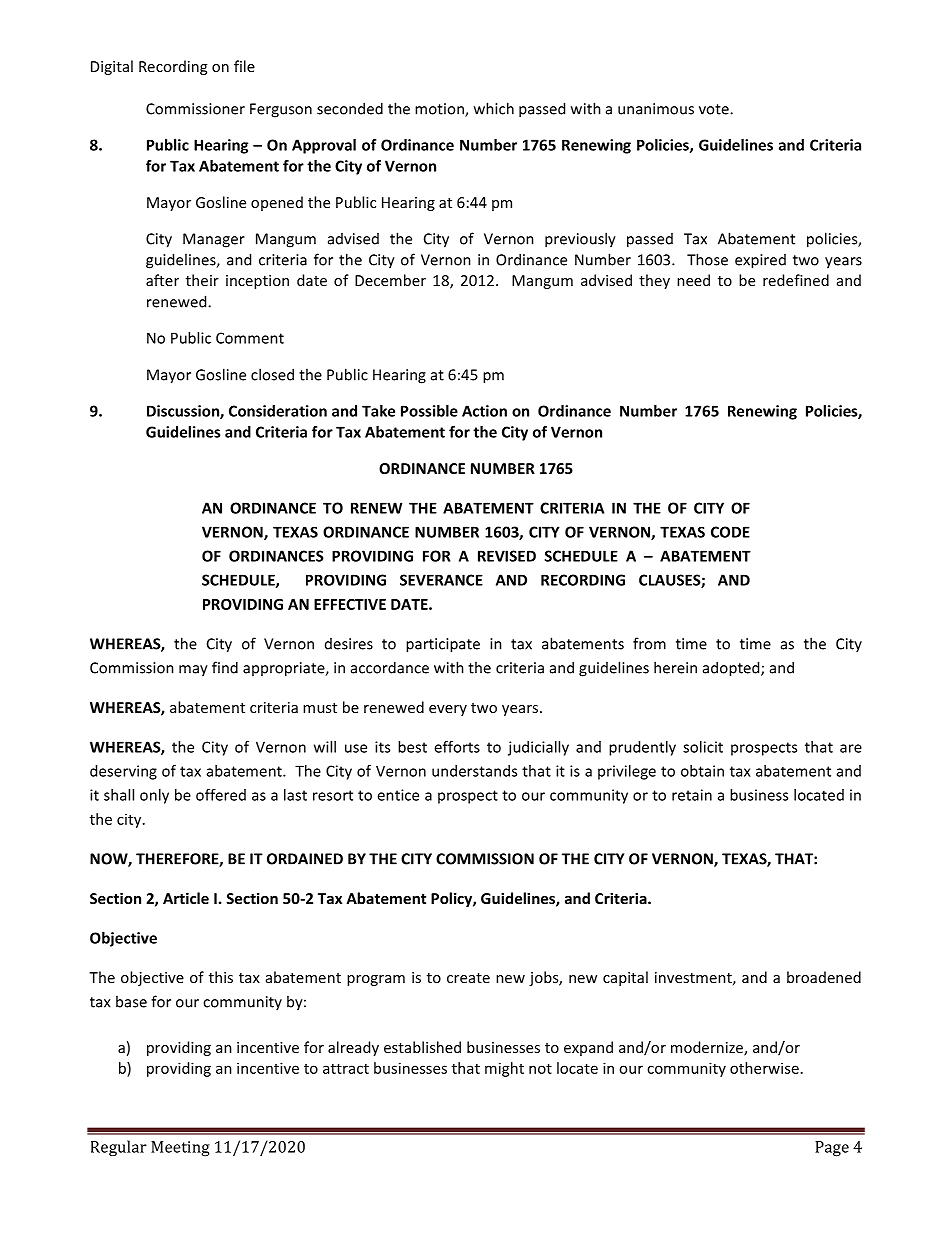  What do you see at coordinates (732, 669) in the image?
I see `adopted` at bounding box center [732, 669].
